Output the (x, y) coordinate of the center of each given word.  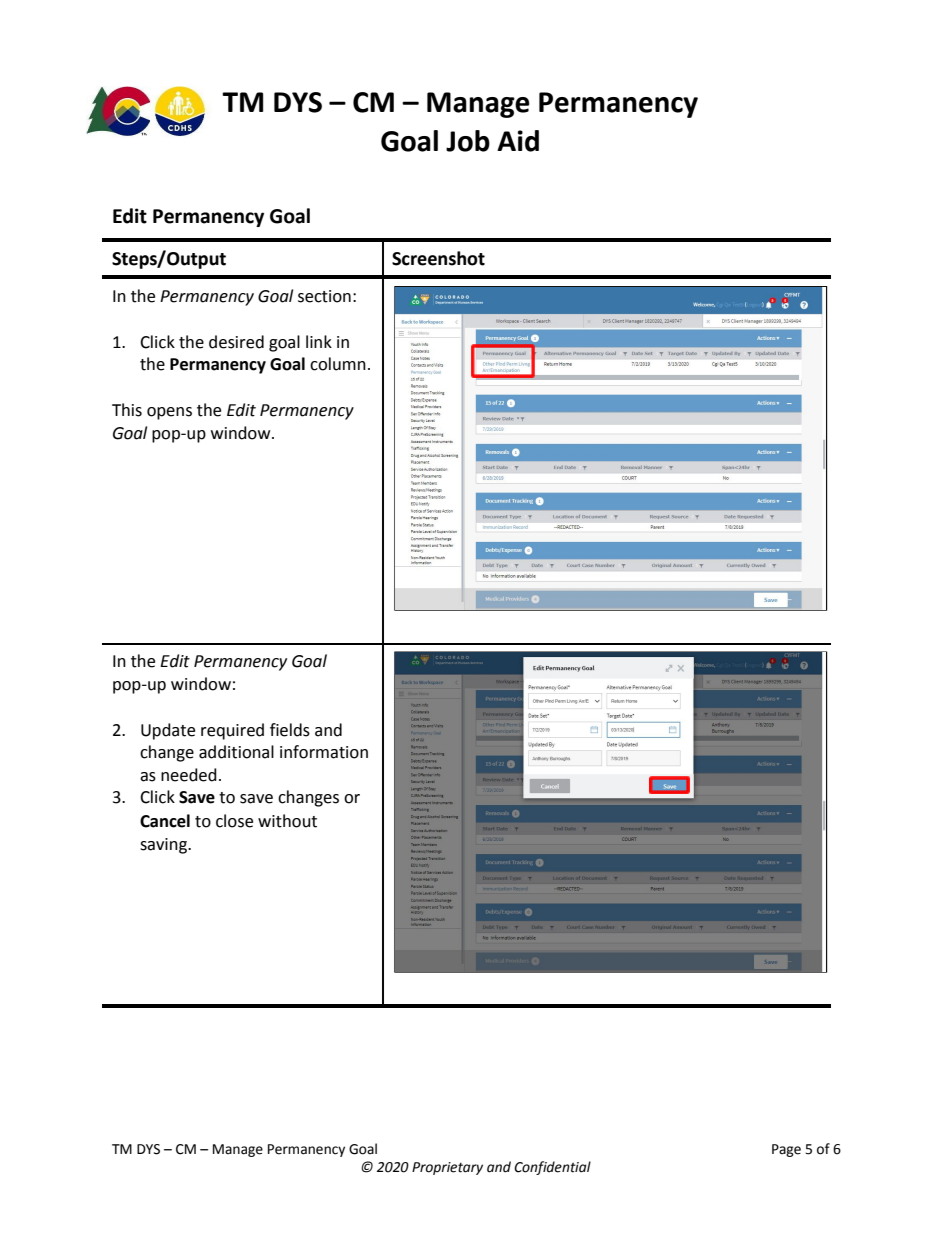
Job (468, 141)
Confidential (552, 1168)
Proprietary (447, 1168)
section (324, 296)
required (232, 731)
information (324, 752)
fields (290, 730)
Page (786, 1150)
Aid (518, 141)
